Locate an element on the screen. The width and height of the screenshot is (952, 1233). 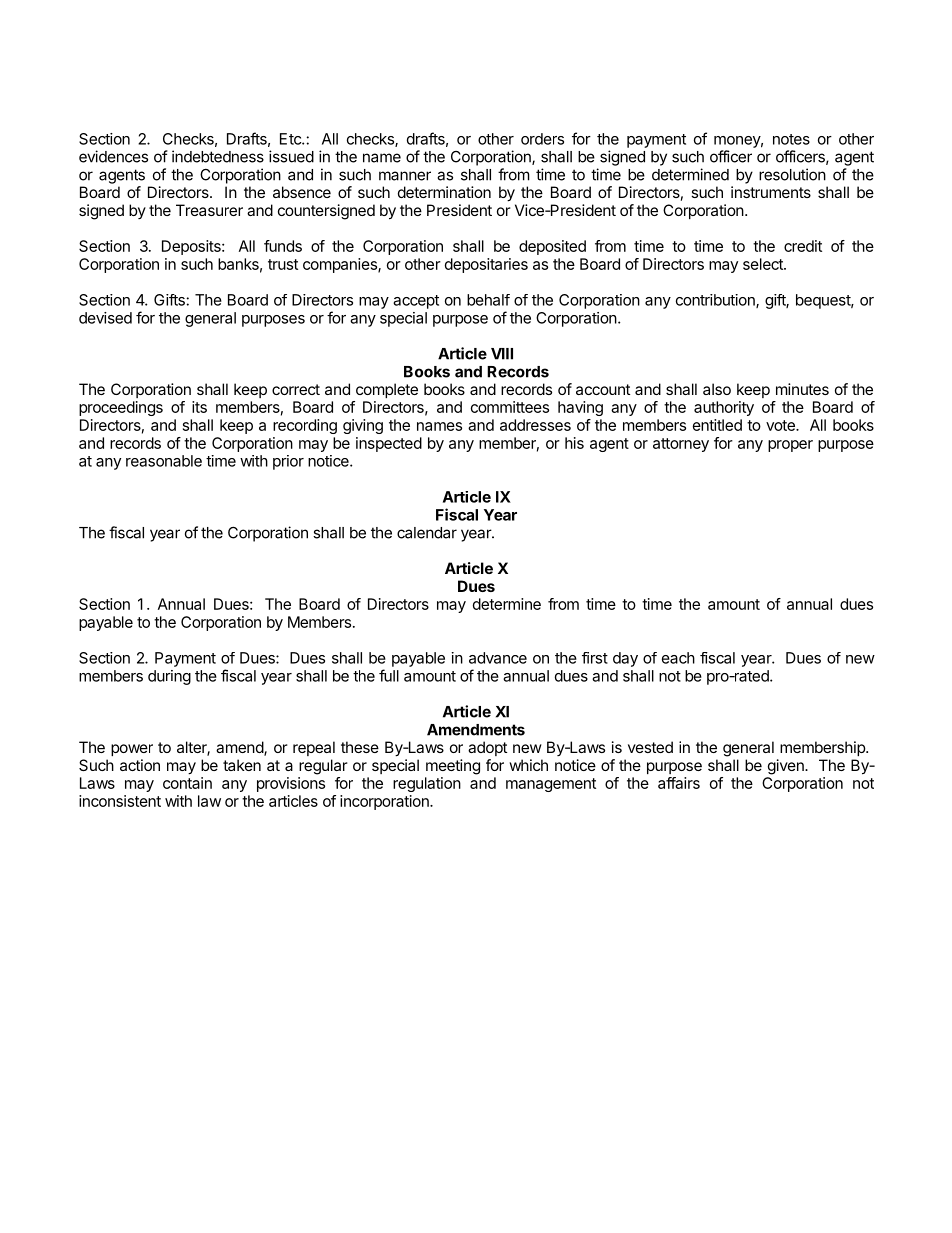
inspected is located at coordinates (389, 444).
